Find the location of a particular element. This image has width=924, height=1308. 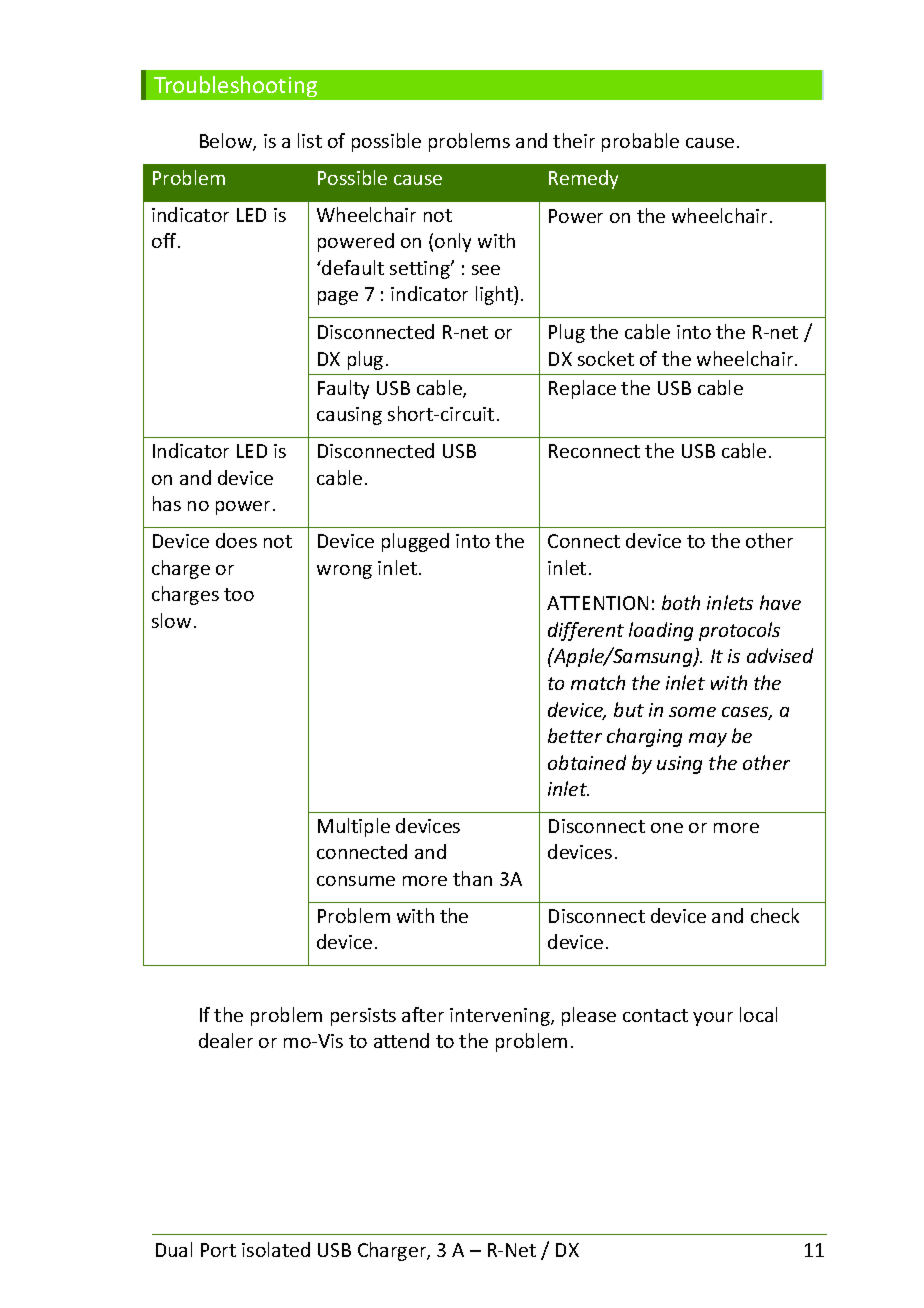

only is located at coordinates (453, 242).
